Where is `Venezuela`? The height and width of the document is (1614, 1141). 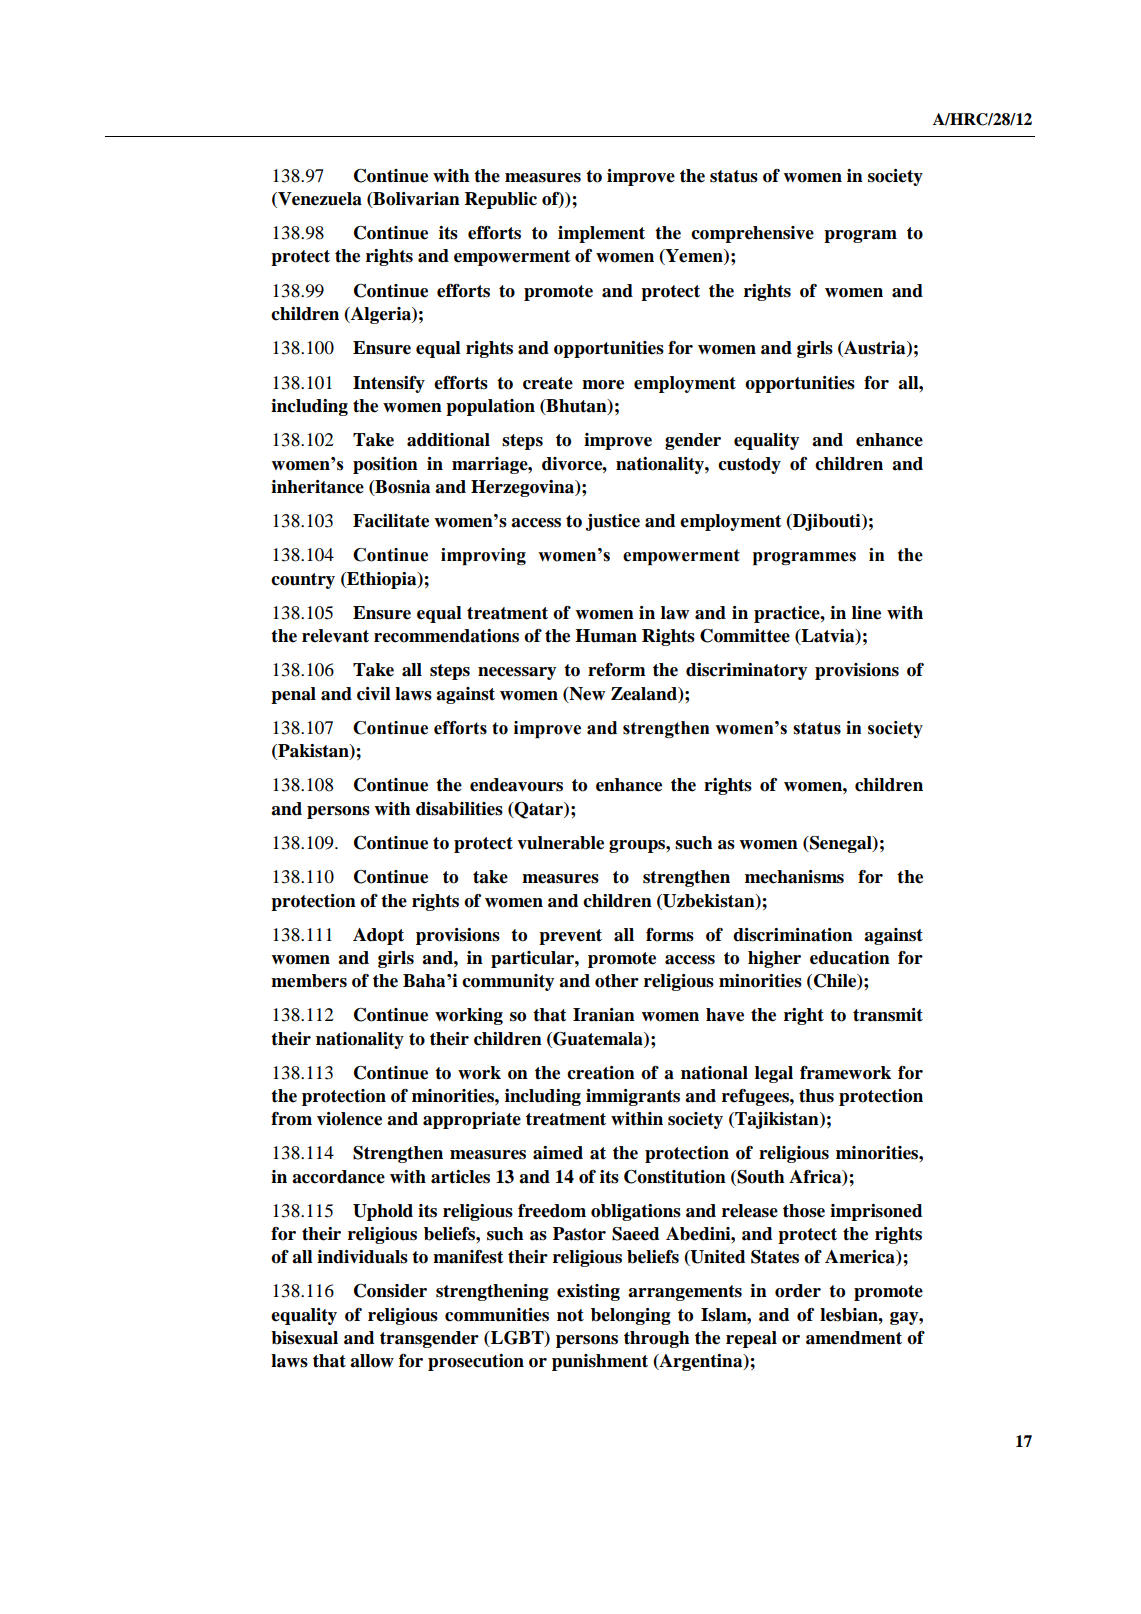 Venezuela is located at coordinates (319, 200).
